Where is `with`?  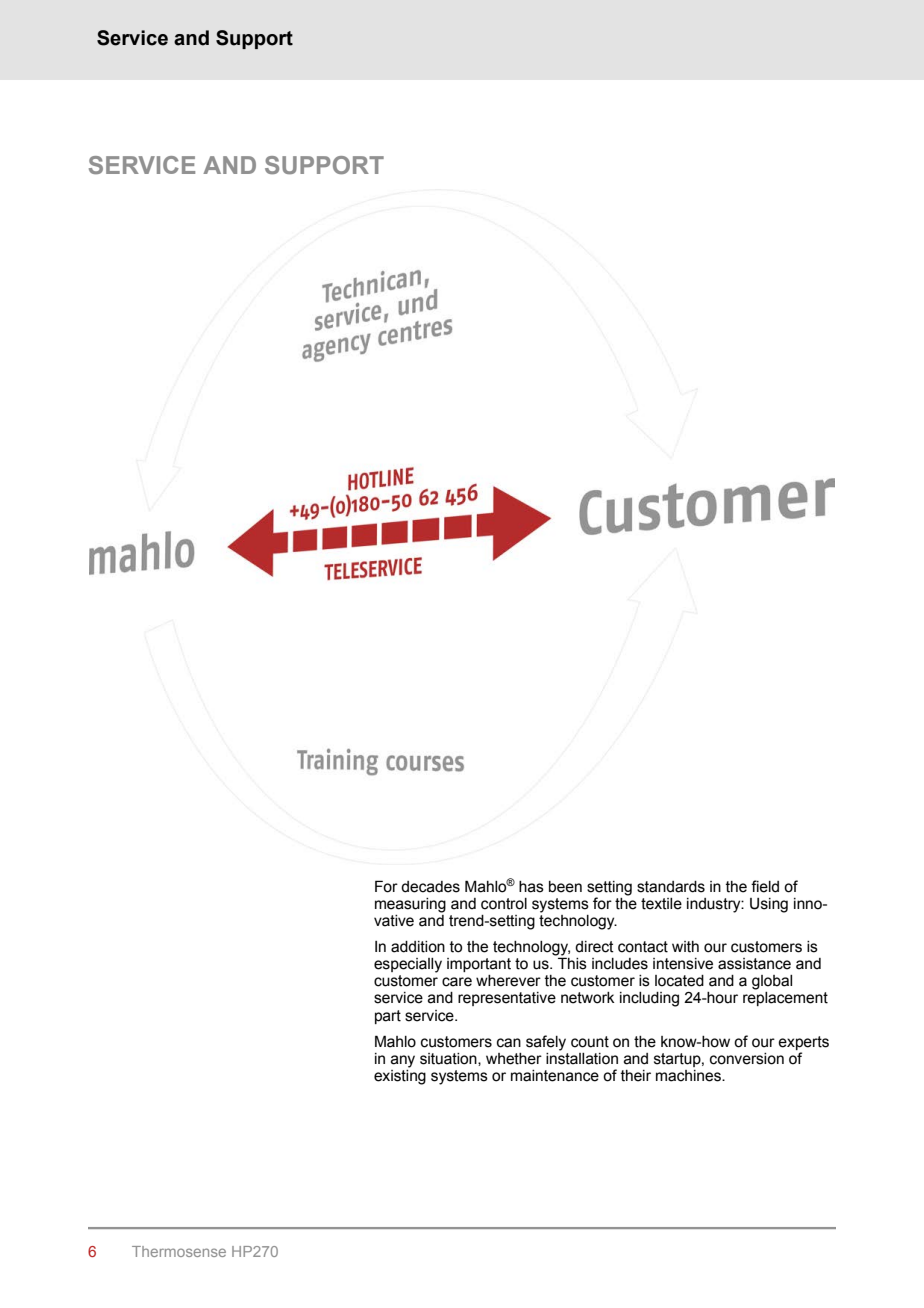
with is located at coordinates (685, 947).
